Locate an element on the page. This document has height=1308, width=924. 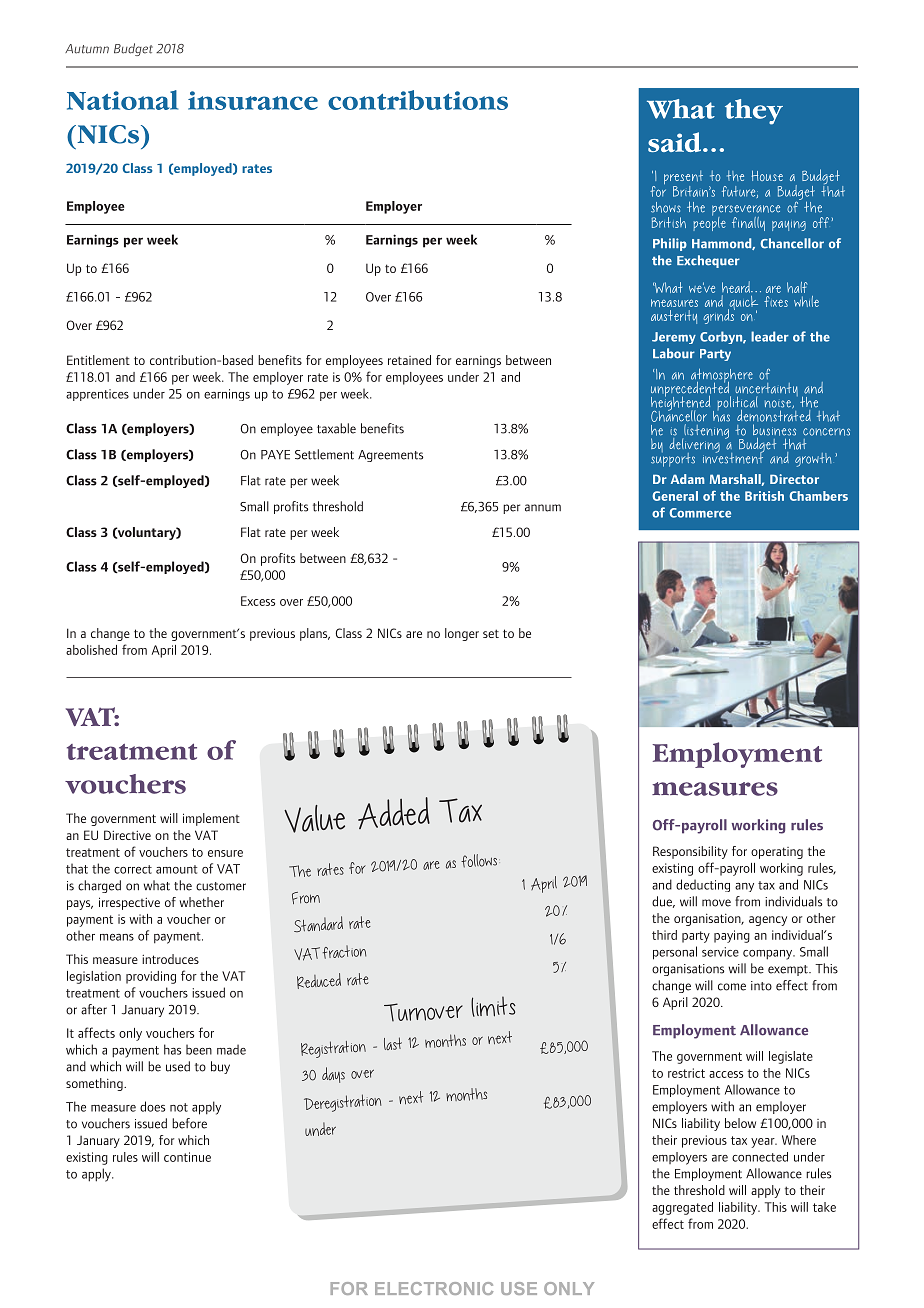
amount is located at coordinates (177, 869).
